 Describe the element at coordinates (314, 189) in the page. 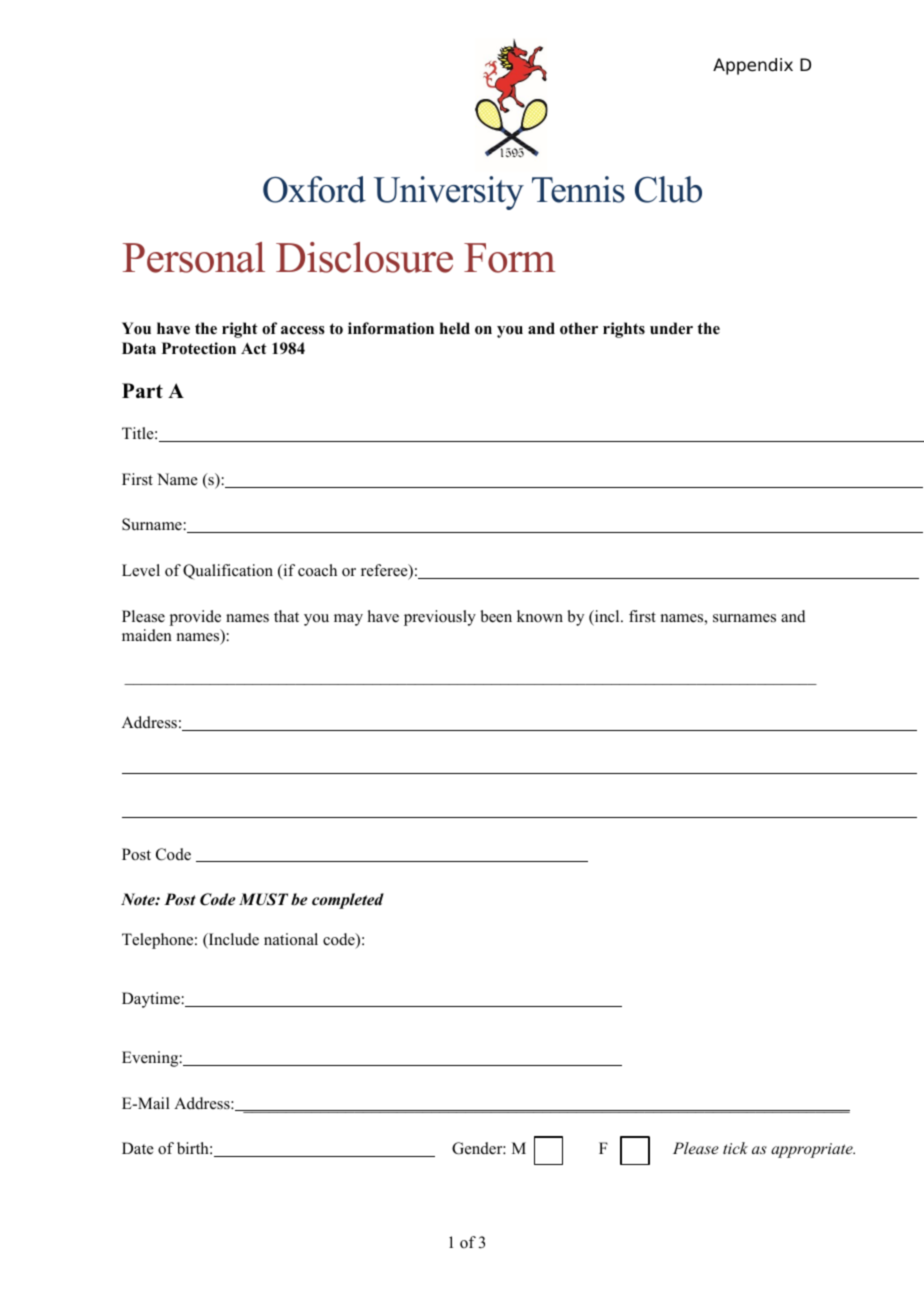

I see `Oxford` at that location.
